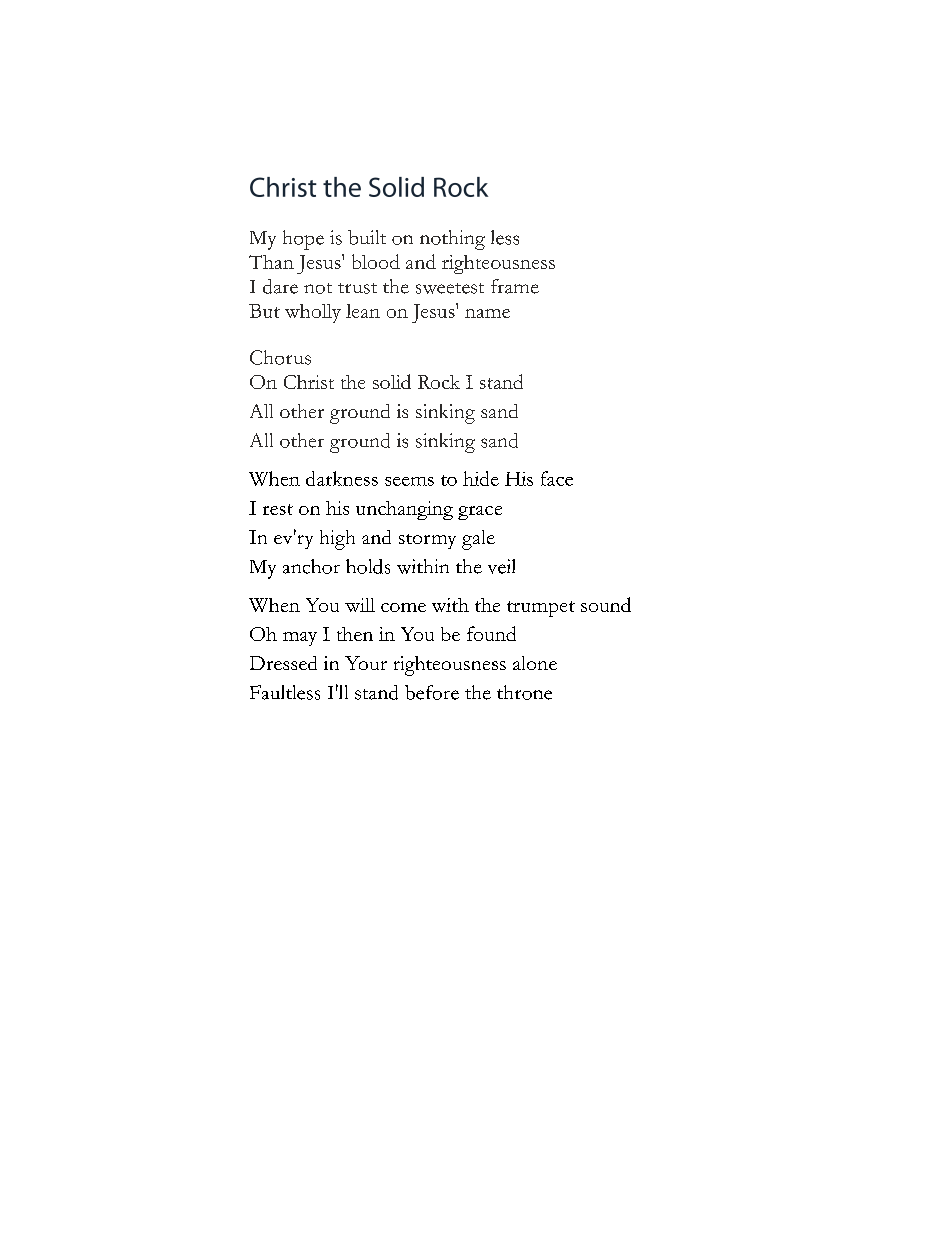 The width and height of the document is (952, 1233). Describe the element at coordinates (515, 286) in the document. I see `frame` at that location.
